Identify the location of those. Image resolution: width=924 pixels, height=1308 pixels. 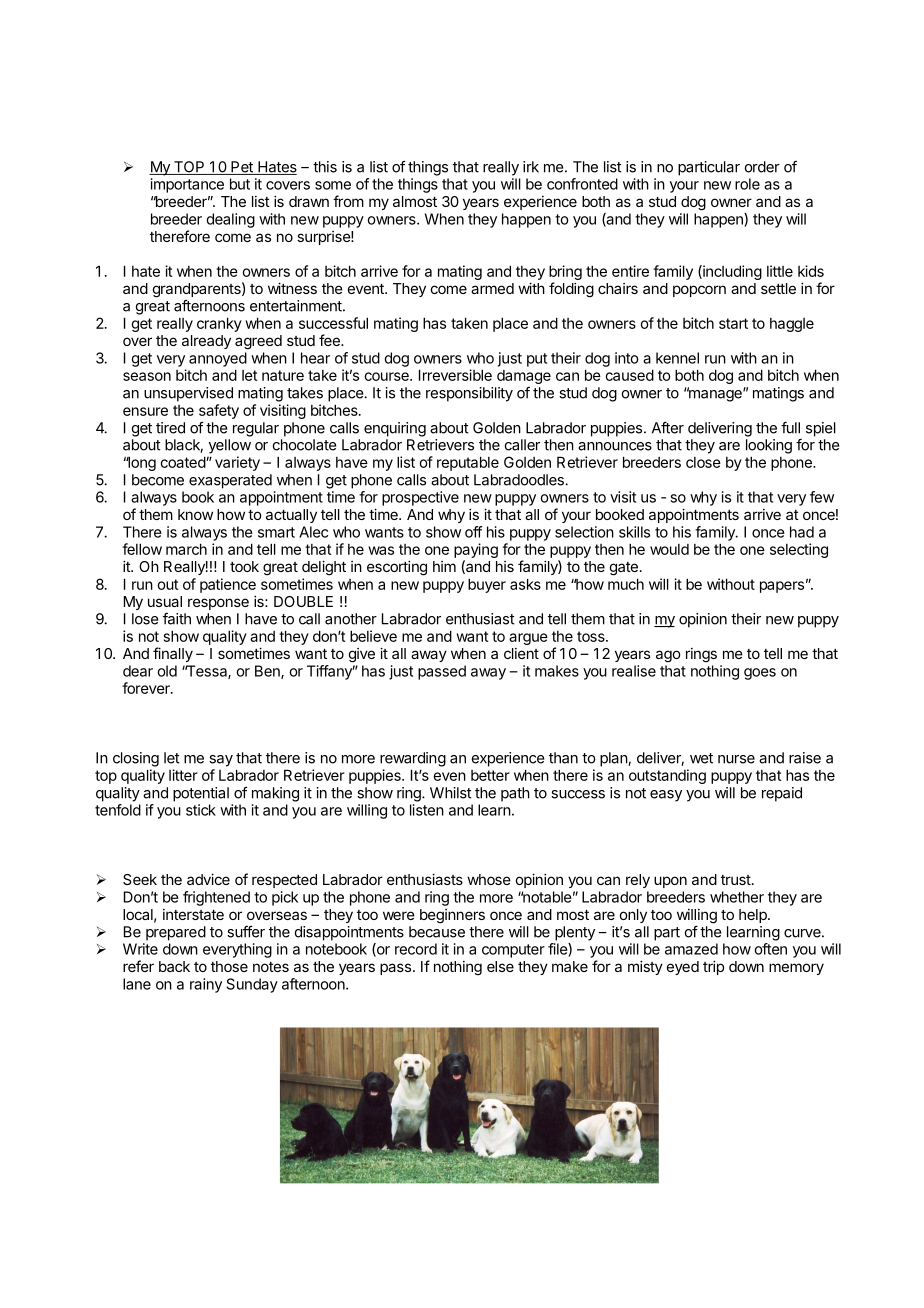
(229, 966).
